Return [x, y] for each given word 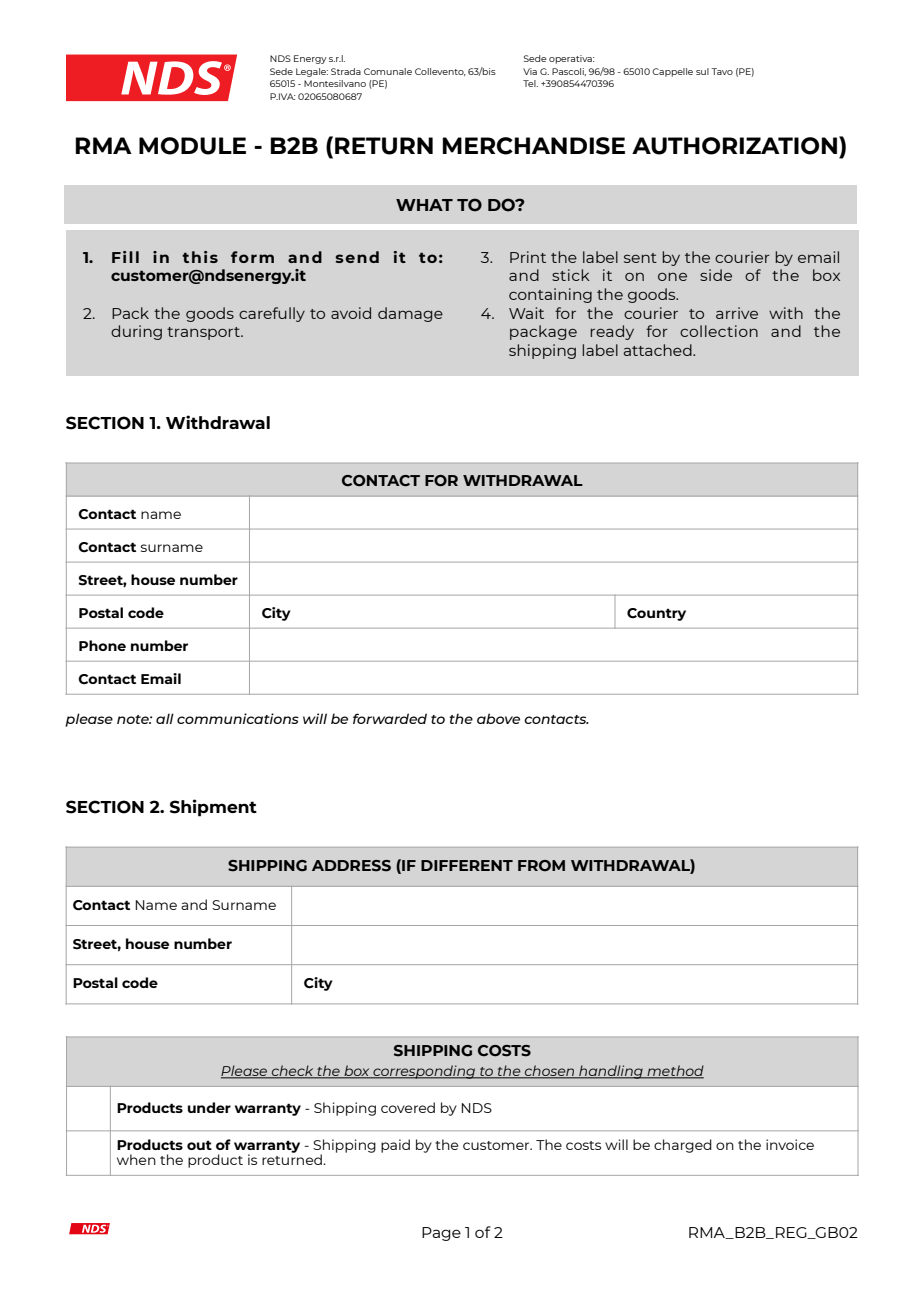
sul [702, 71]
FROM [541, 866]
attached [658, 350]
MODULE [192, 146]
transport [204, 333]
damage [410, 314]
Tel [530, 83]
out [199, 1145]
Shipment [213, 808]
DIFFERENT [467, 865]
